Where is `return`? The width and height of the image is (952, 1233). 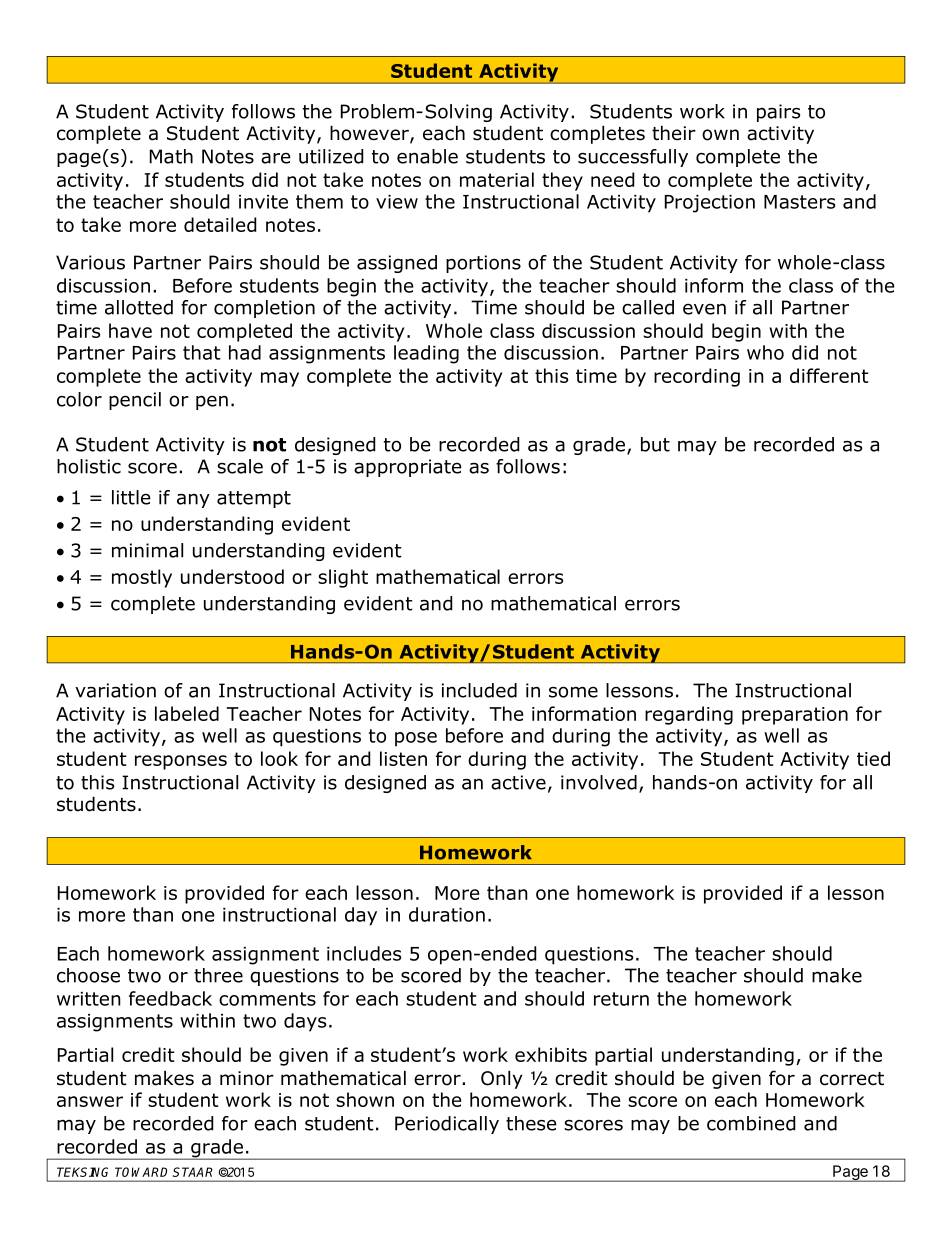
return is located at coordinates (621, 999).
